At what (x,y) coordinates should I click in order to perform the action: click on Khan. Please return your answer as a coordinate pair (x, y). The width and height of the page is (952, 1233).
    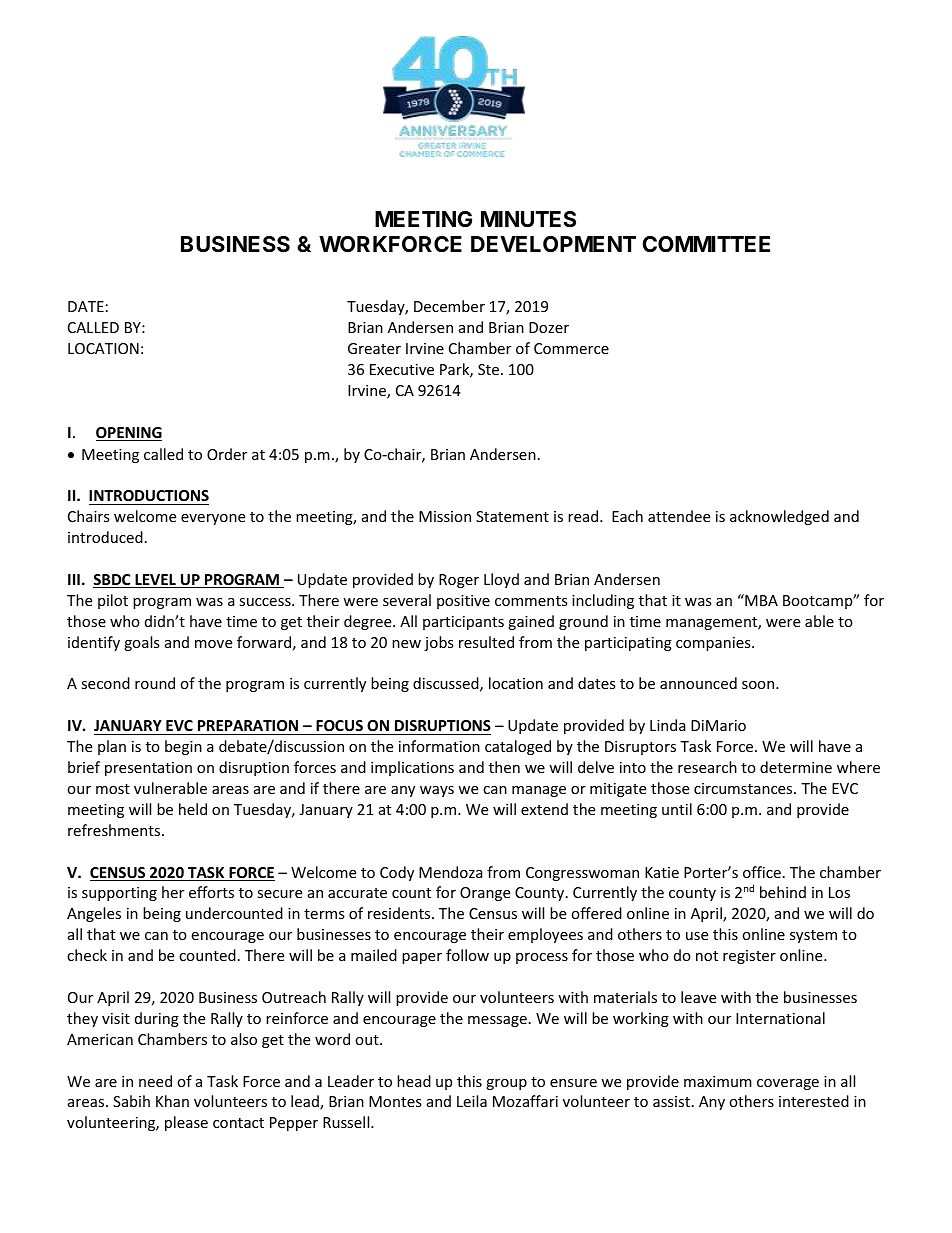
    Looking at the image, I should click on (172, 1101).
